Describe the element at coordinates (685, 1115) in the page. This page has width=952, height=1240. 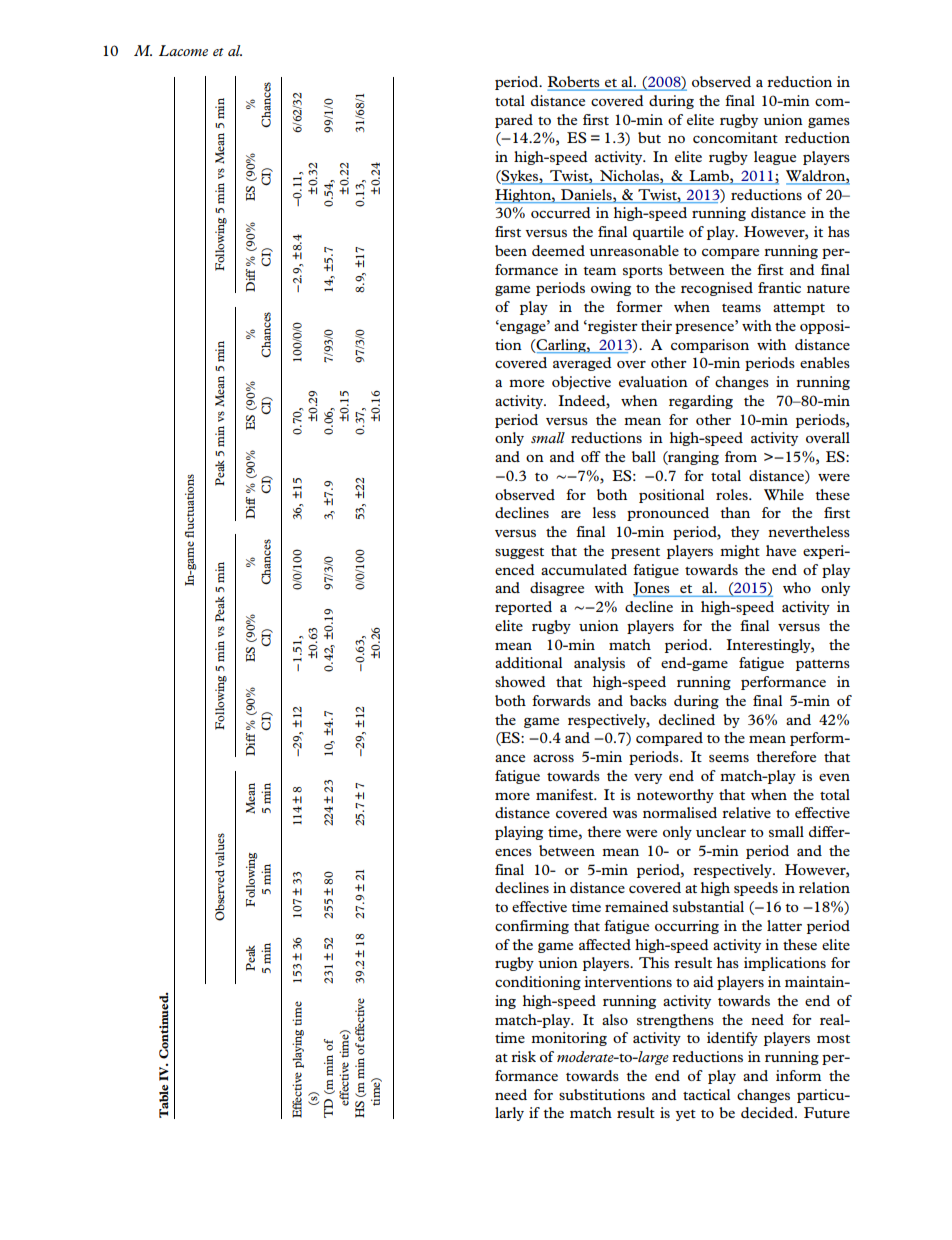
I see `yet` at that location.
